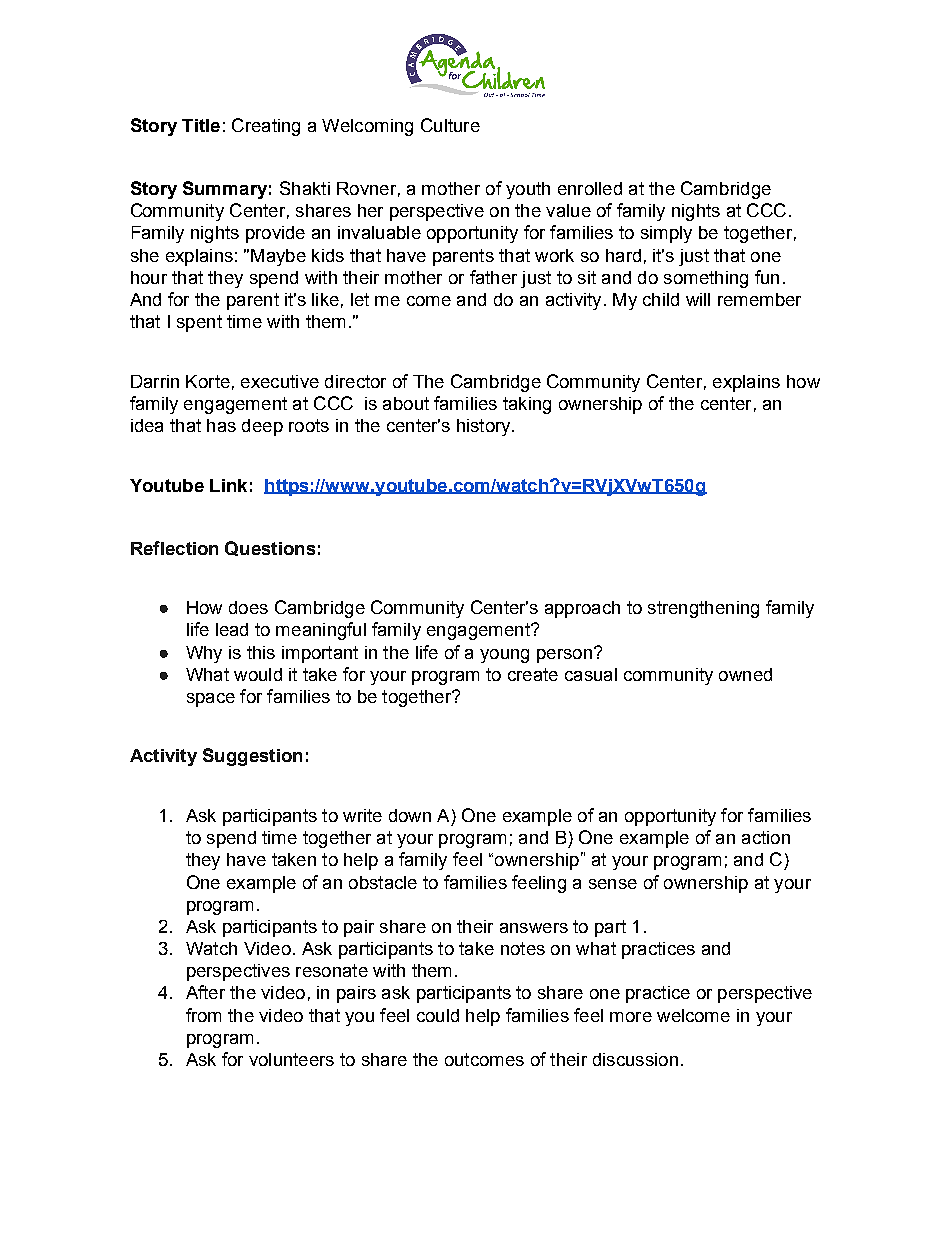  Describe the element at coordinates (666, 234) in the screenshot. I see `simply` at that location.
